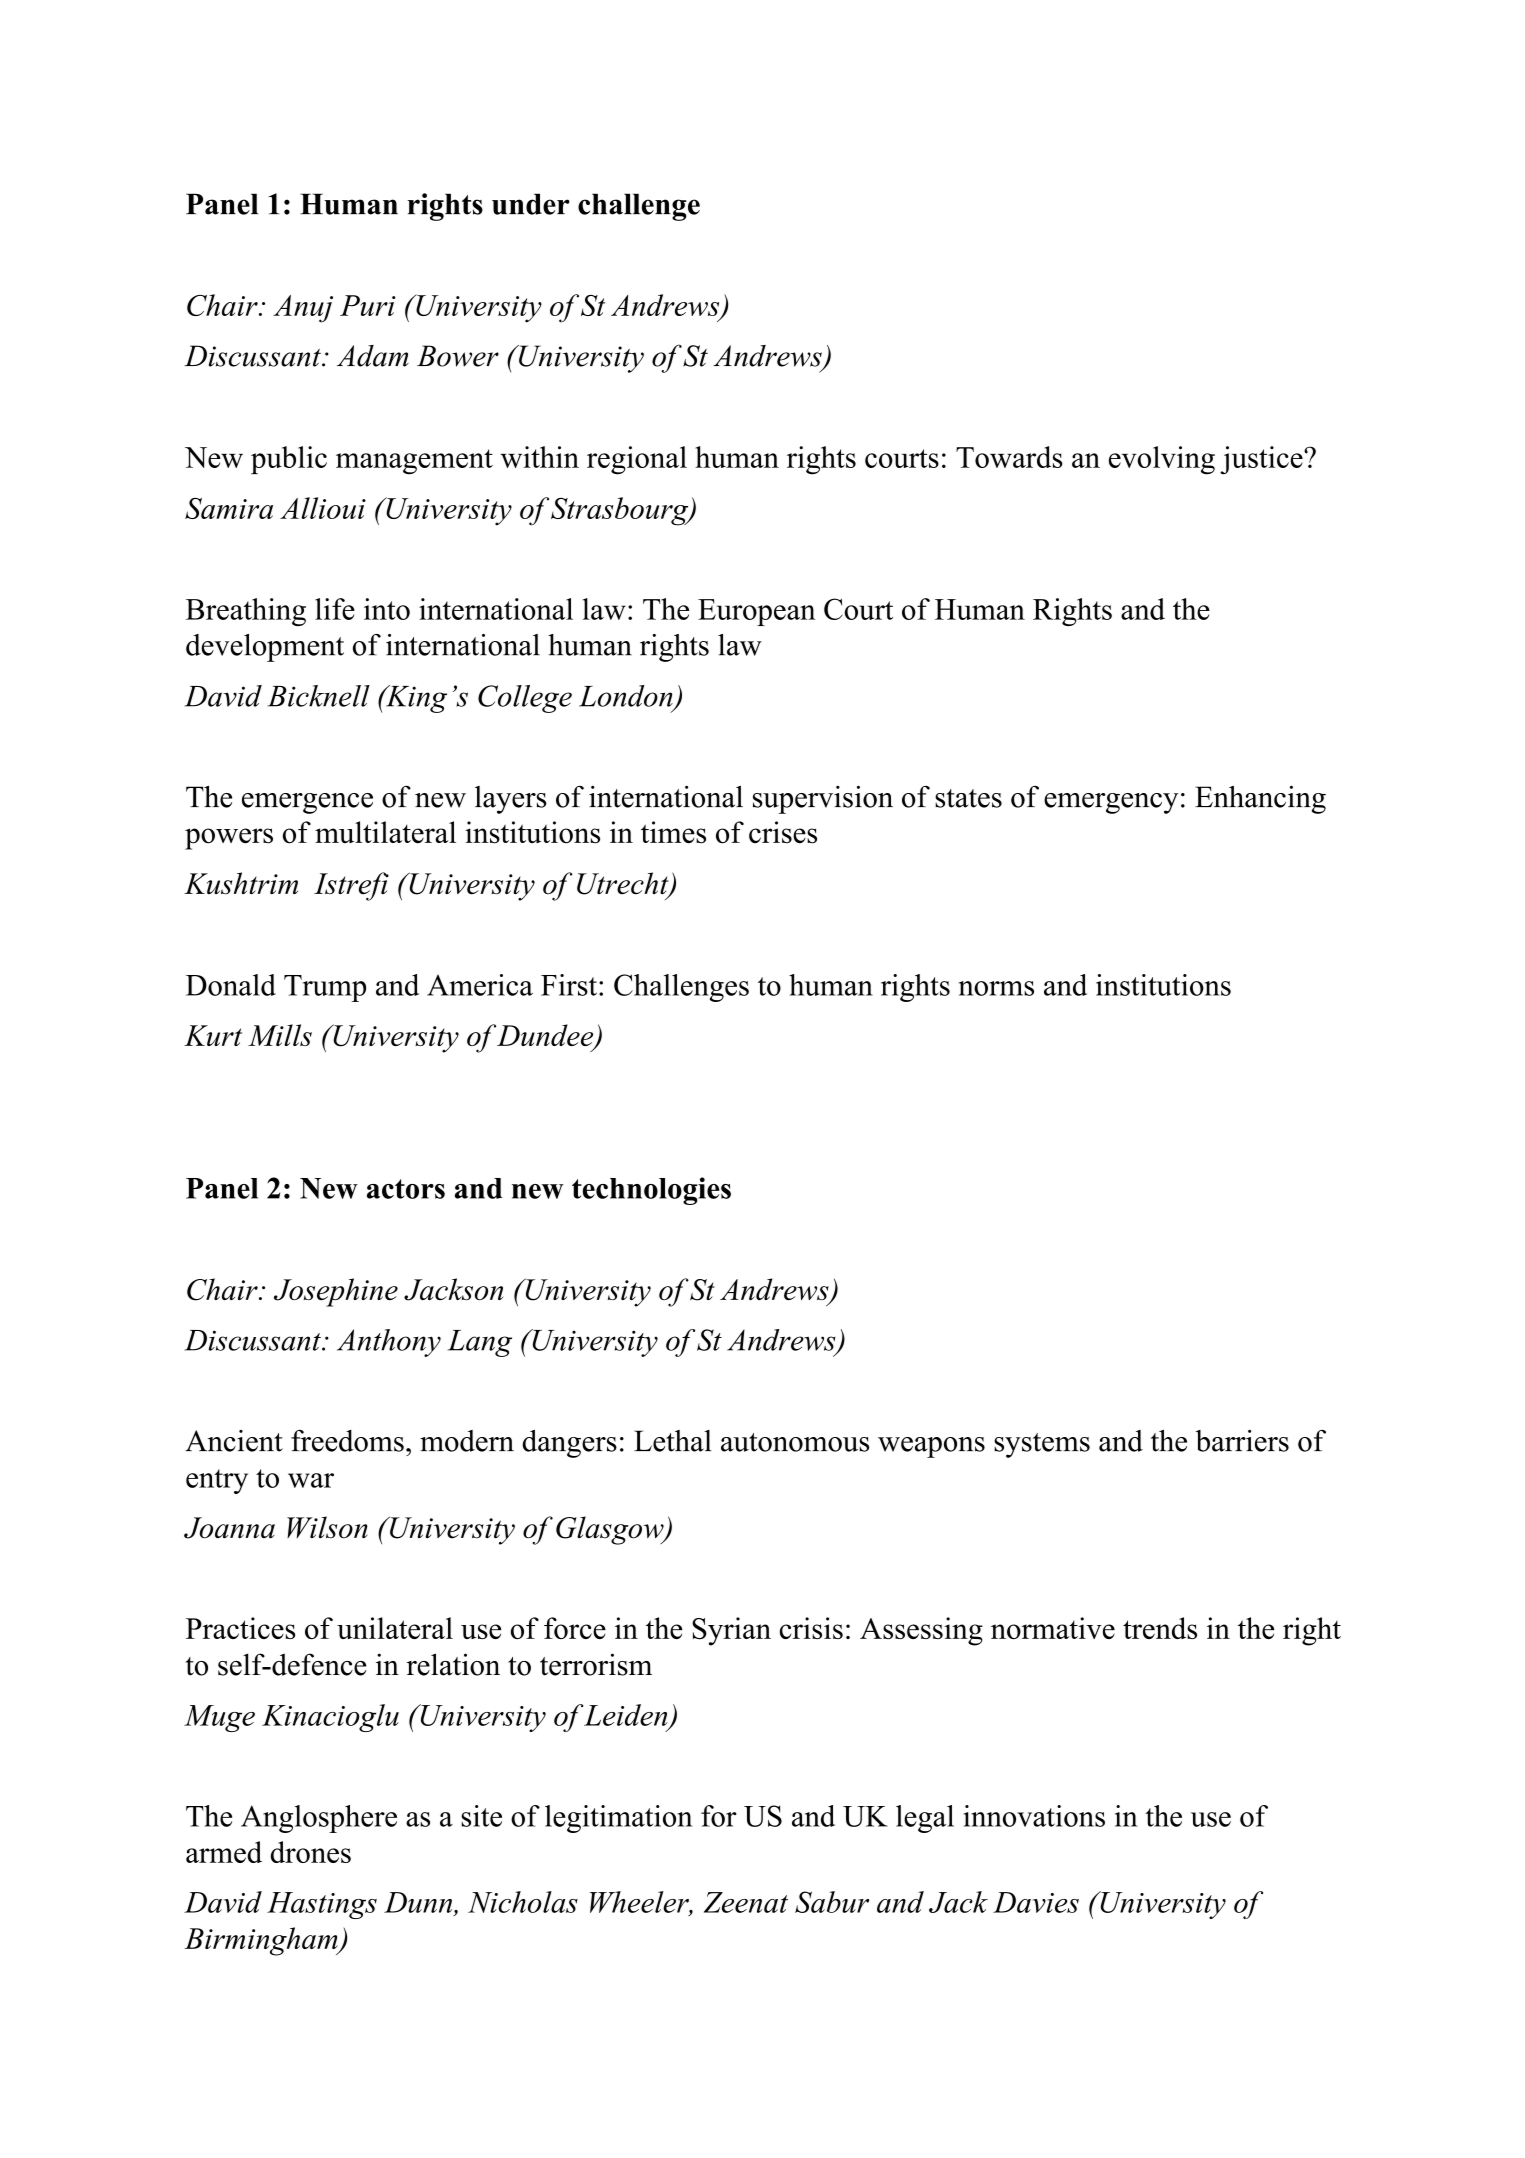 Image resolution: width=1525 pixels, height=2158 pixels. I want to click on legitimation, so click(618, 1819).
